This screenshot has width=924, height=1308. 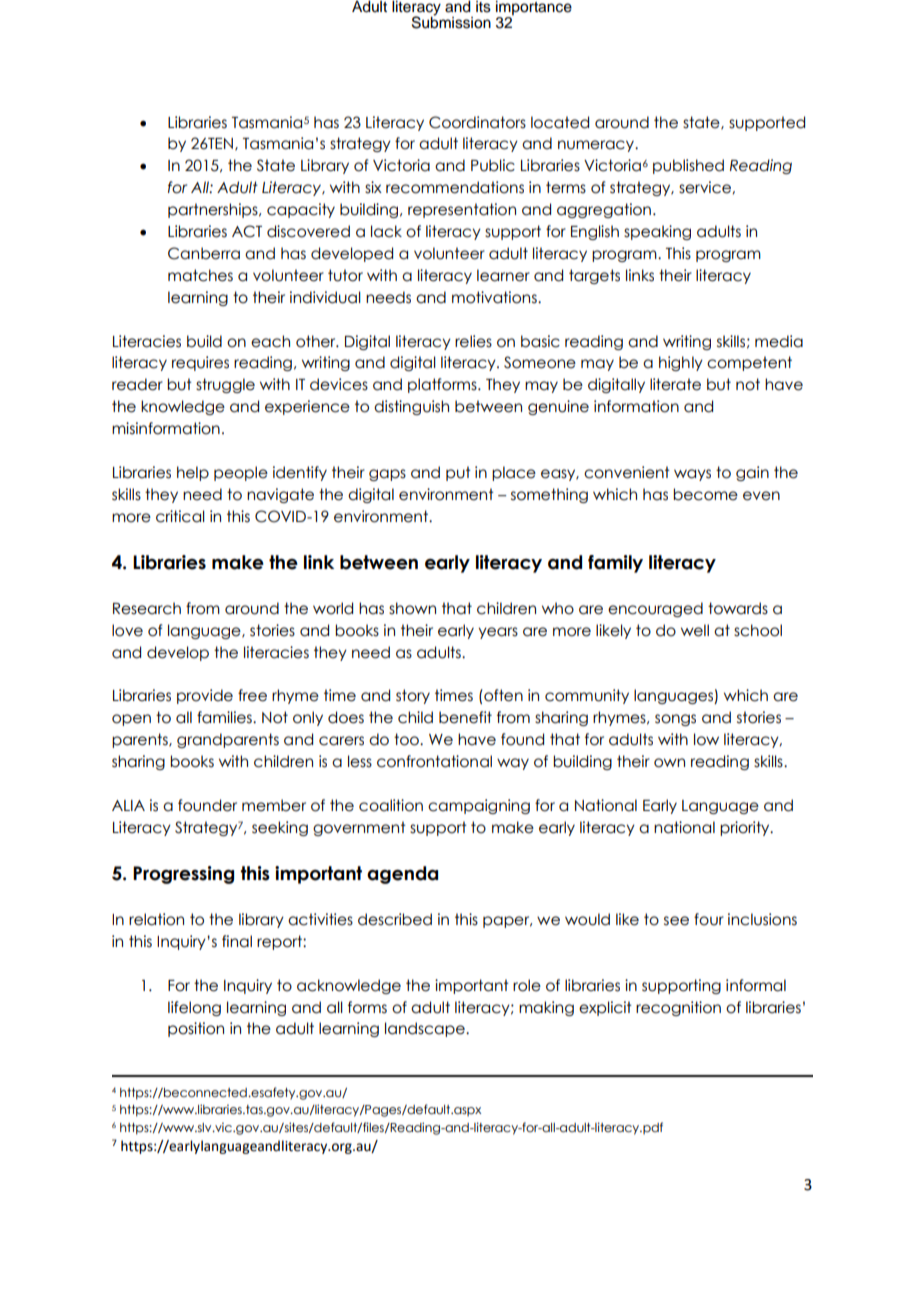 I want to click on put, so click(x=458, y=473).
